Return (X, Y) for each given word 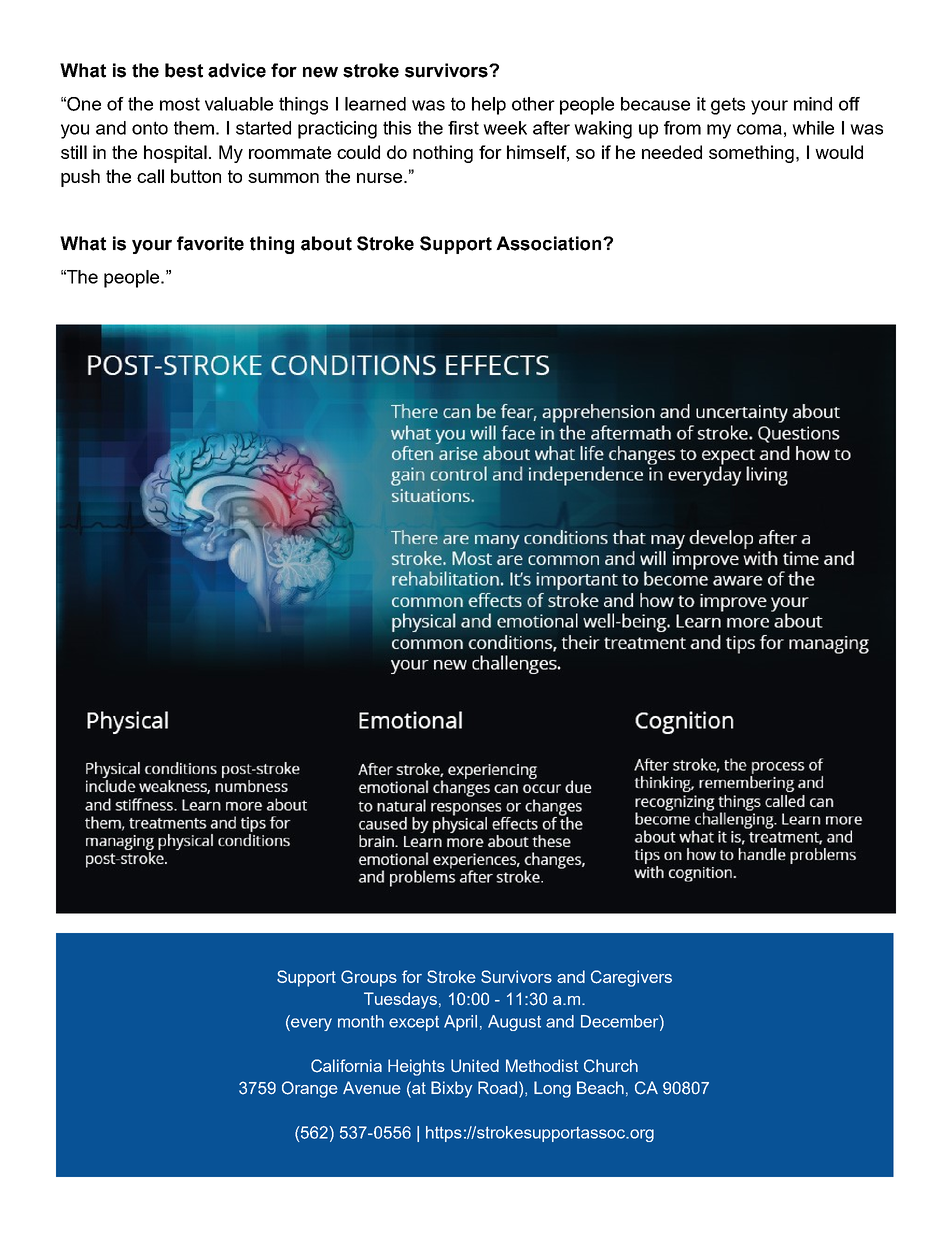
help (489, 106)
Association (550, 243)
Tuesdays (400, 1000)
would (839, 152)
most (180, 104)
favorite (210, 243)
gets (728, 106)
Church (611, 1066)
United (475, 1066)
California (346, 1066)
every (310, 1023)
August (514, 1023)
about (326, 243)
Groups (369, 978)
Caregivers (631, 978)
